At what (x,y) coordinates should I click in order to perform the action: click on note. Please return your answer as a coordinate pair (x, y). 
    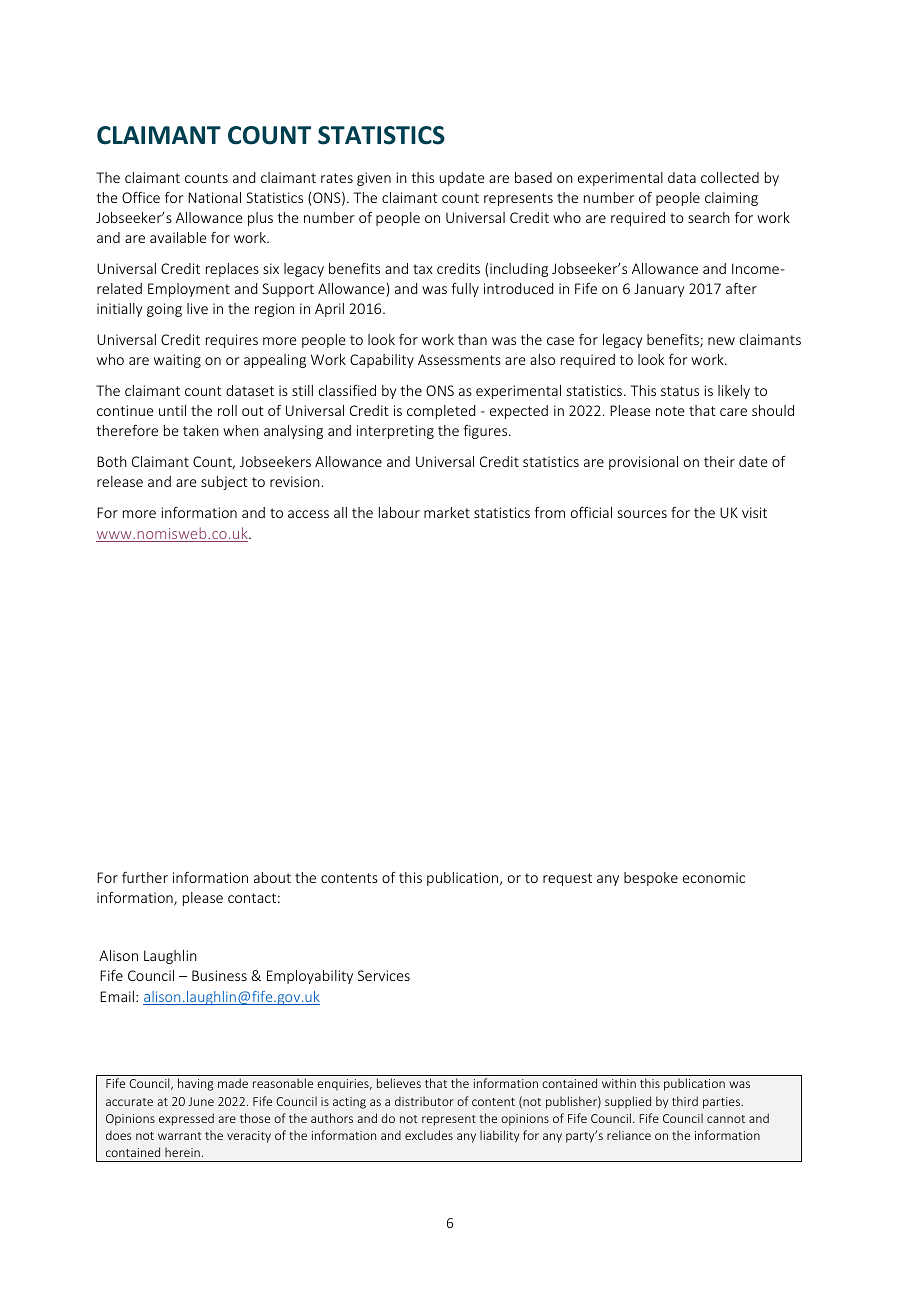
    Looking at the image, I should click on (670, 411).
